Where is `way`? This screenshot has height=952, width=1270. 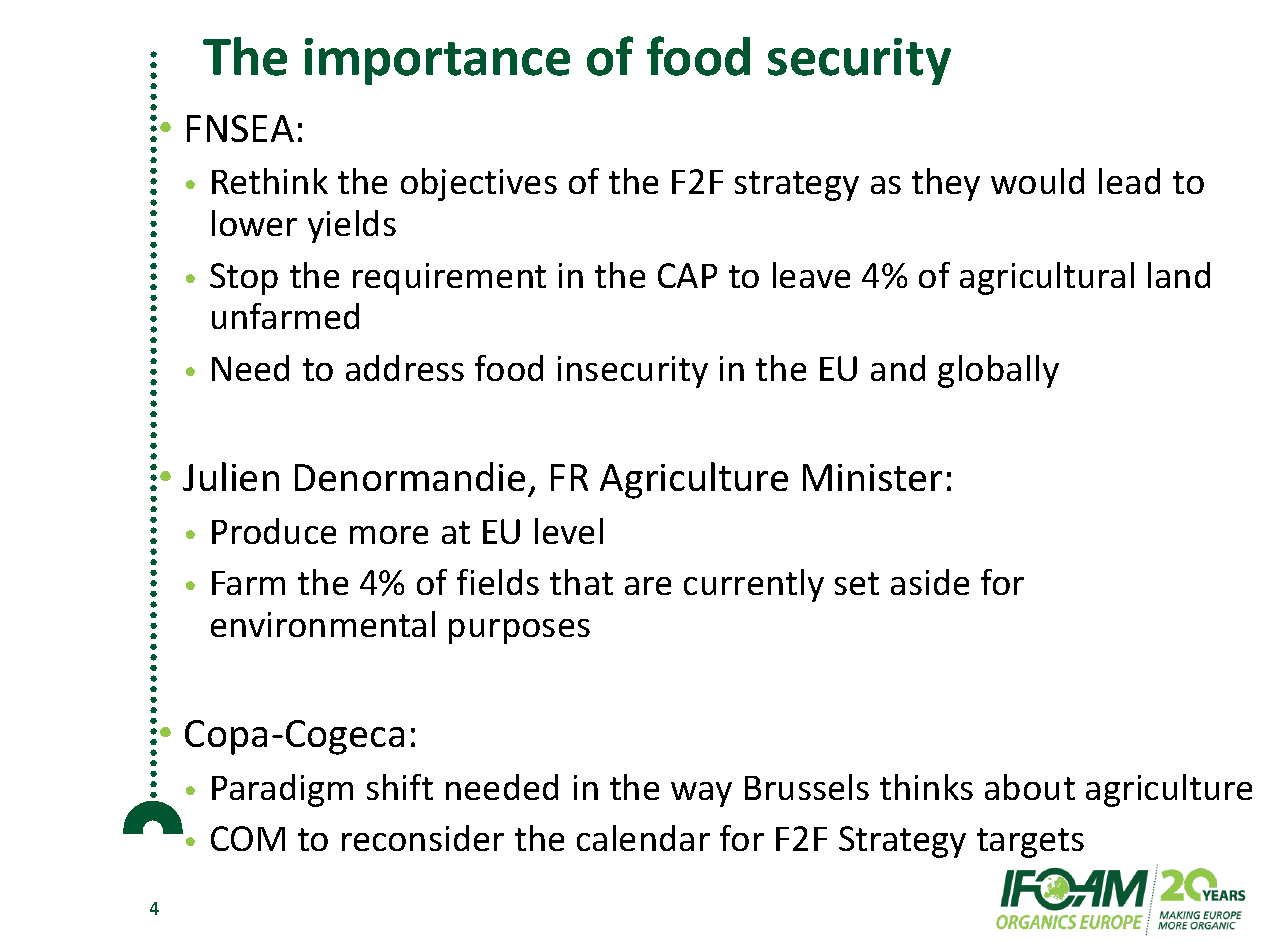 way is located at coordinates (701, 794).
